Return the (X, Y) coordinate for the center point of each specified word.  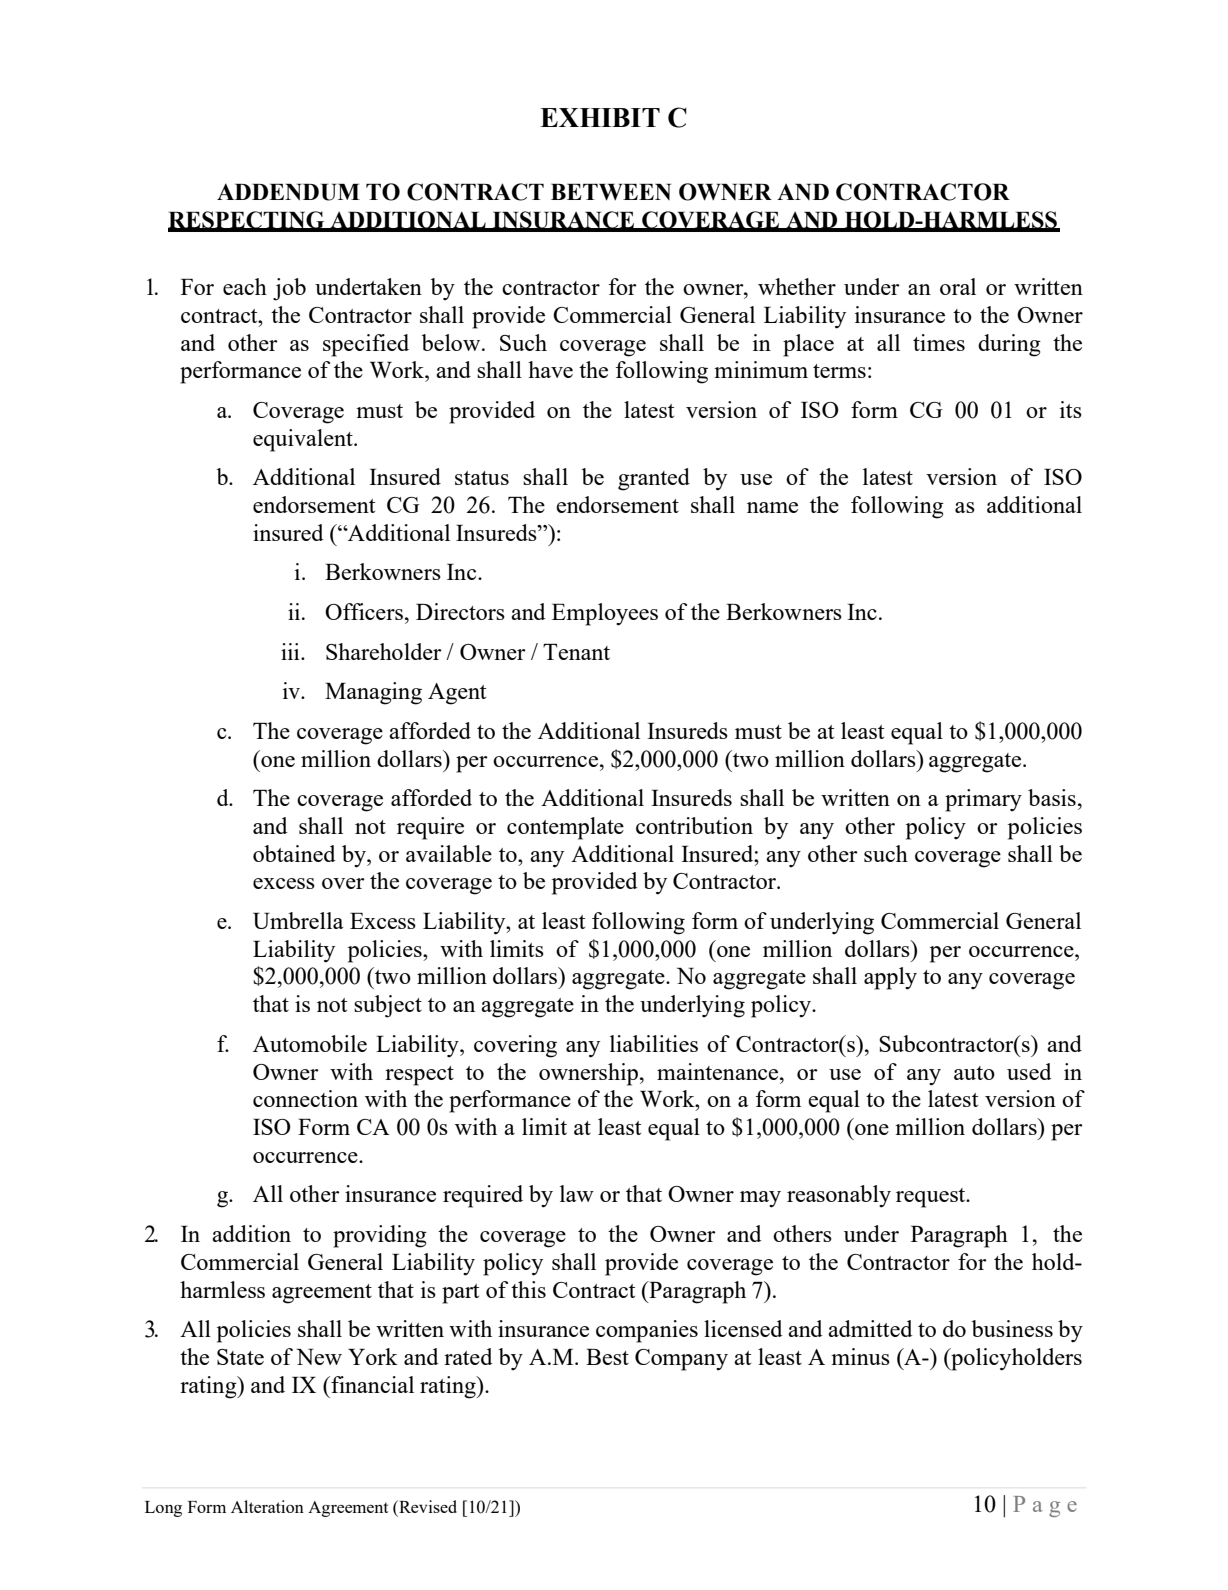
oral (958, 286)
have (550, 369)
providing (380, 1236)
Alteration (267, 1506)
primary (983, 800)
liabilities (654, 1043)
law (577, 1193)
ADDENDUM (288, 192)
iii (291, 651)
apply (890, 978)
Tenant (576, 652)
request (932, 1198)
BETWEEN (611, 192)
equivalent (304, 440)
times (939, 342)
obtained (294, 853)
